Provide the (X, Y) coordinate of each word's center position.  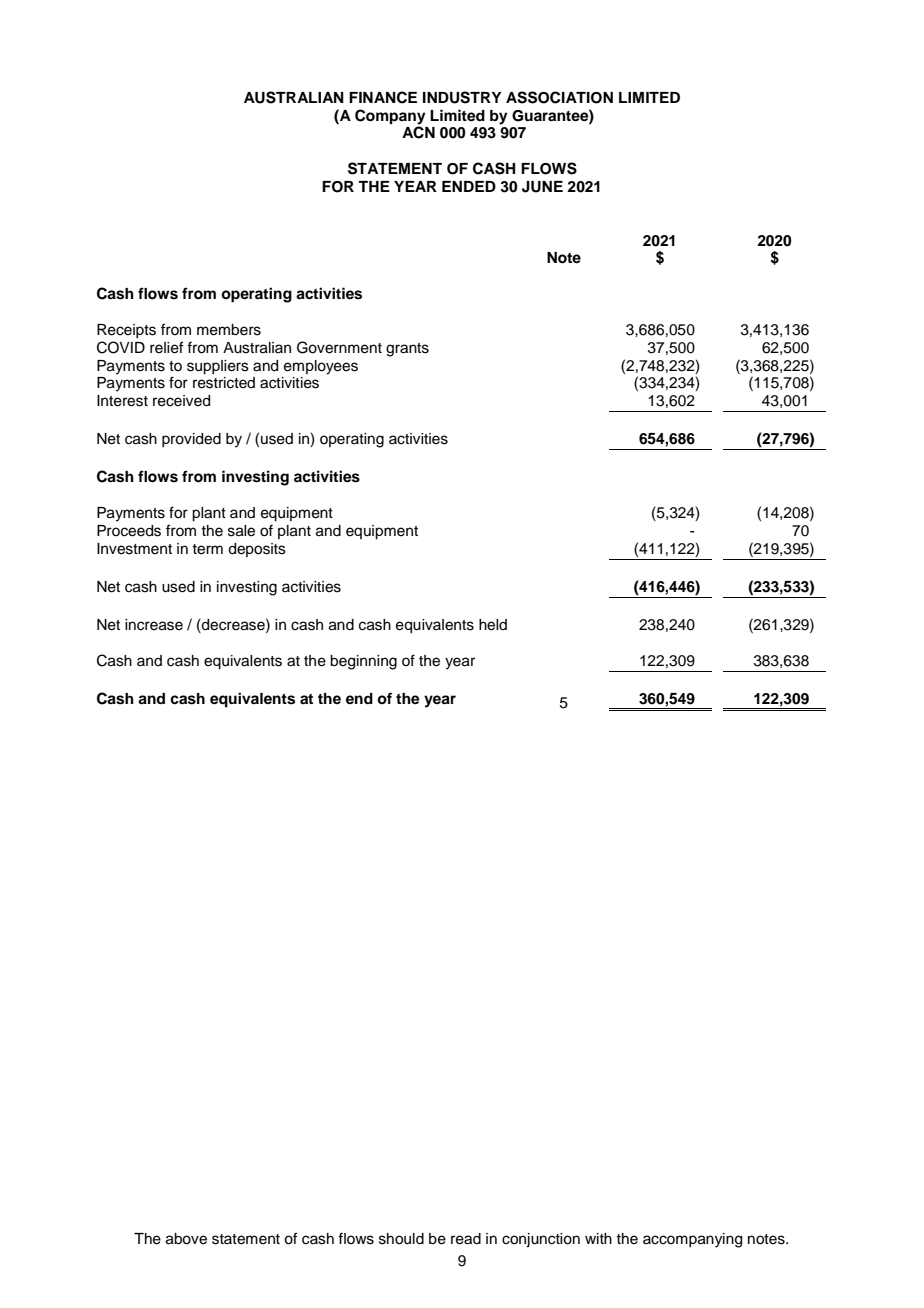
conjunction (541, 1240)
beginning (363, 662)
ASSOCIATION (559, 97)
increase (154, 625)
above (186, 1239)
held (493, 625)
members (229, 330)
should (401, 1239)
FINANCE (383, 97)
